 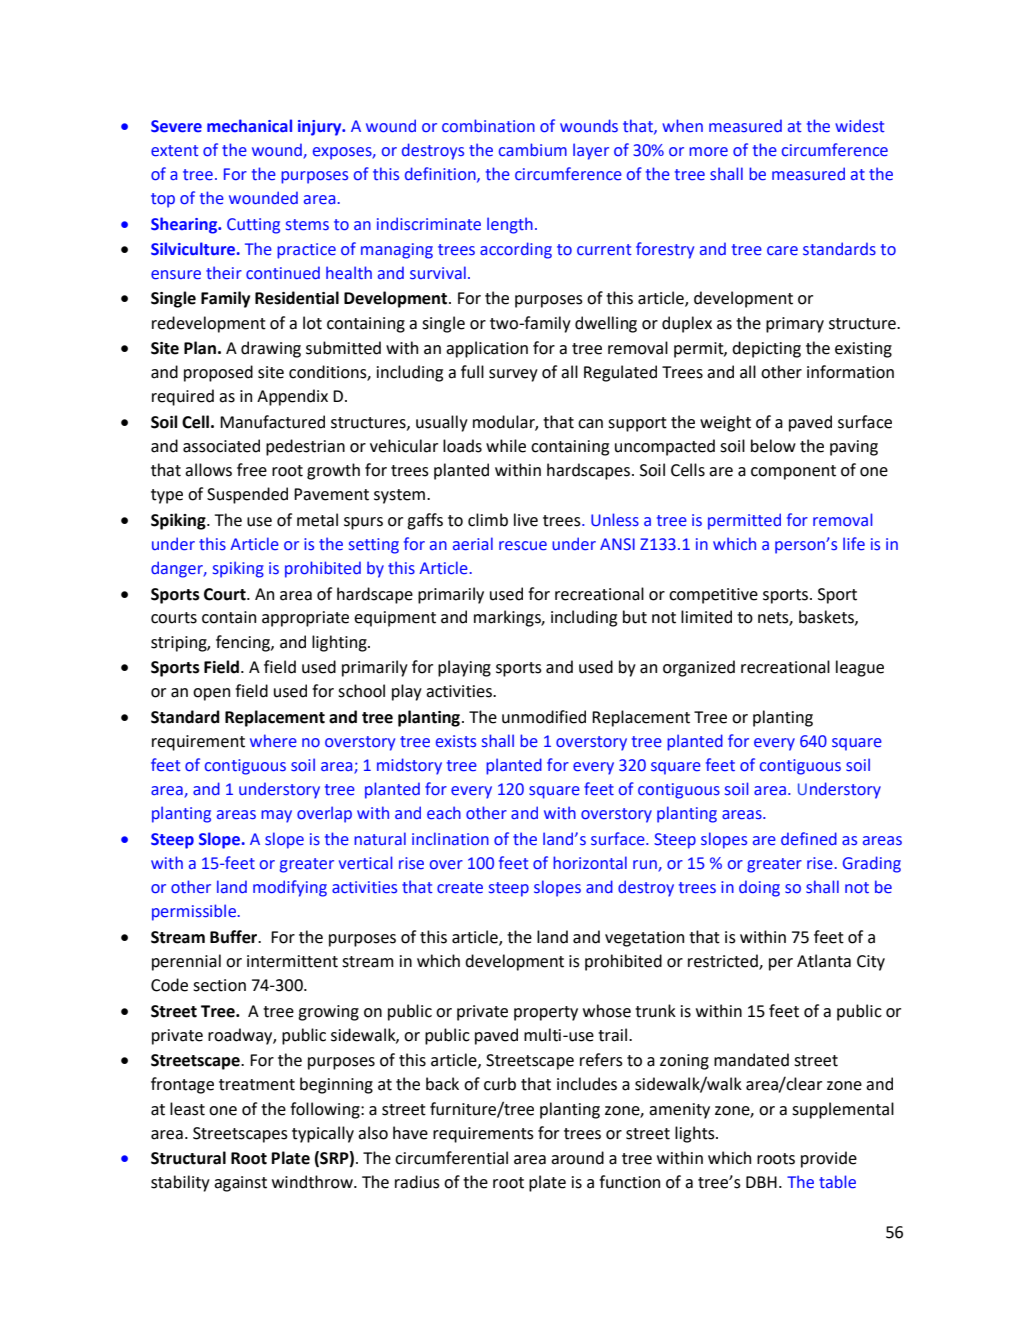 What do you see at coordinates (854, 543) in the page?
I see `life` at bounding box center [854, 543].
